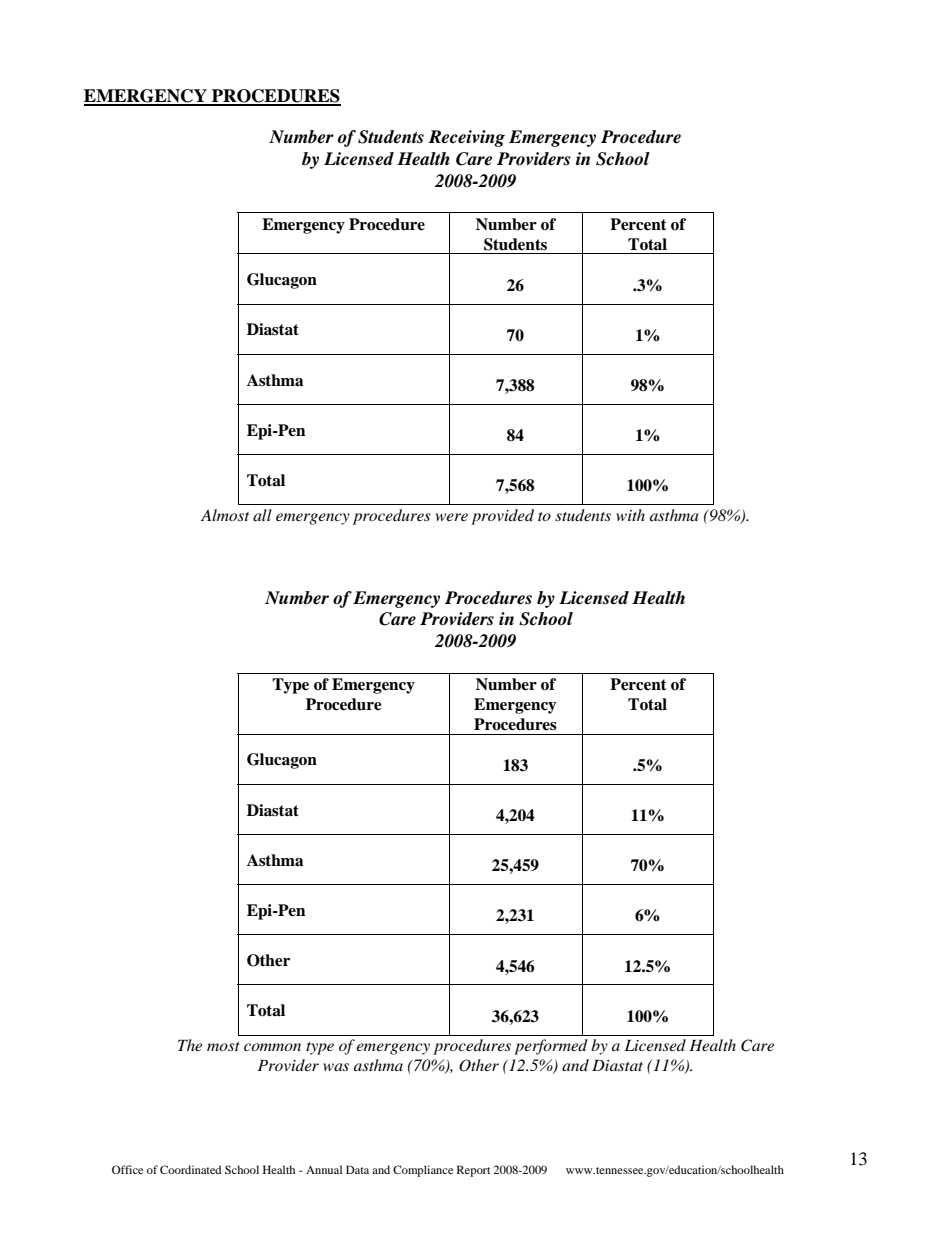 This image has width=952, height=1233. What do you see at coordinates (630, 515) in the image?
I see `with` at bounding box center [630, 515].
